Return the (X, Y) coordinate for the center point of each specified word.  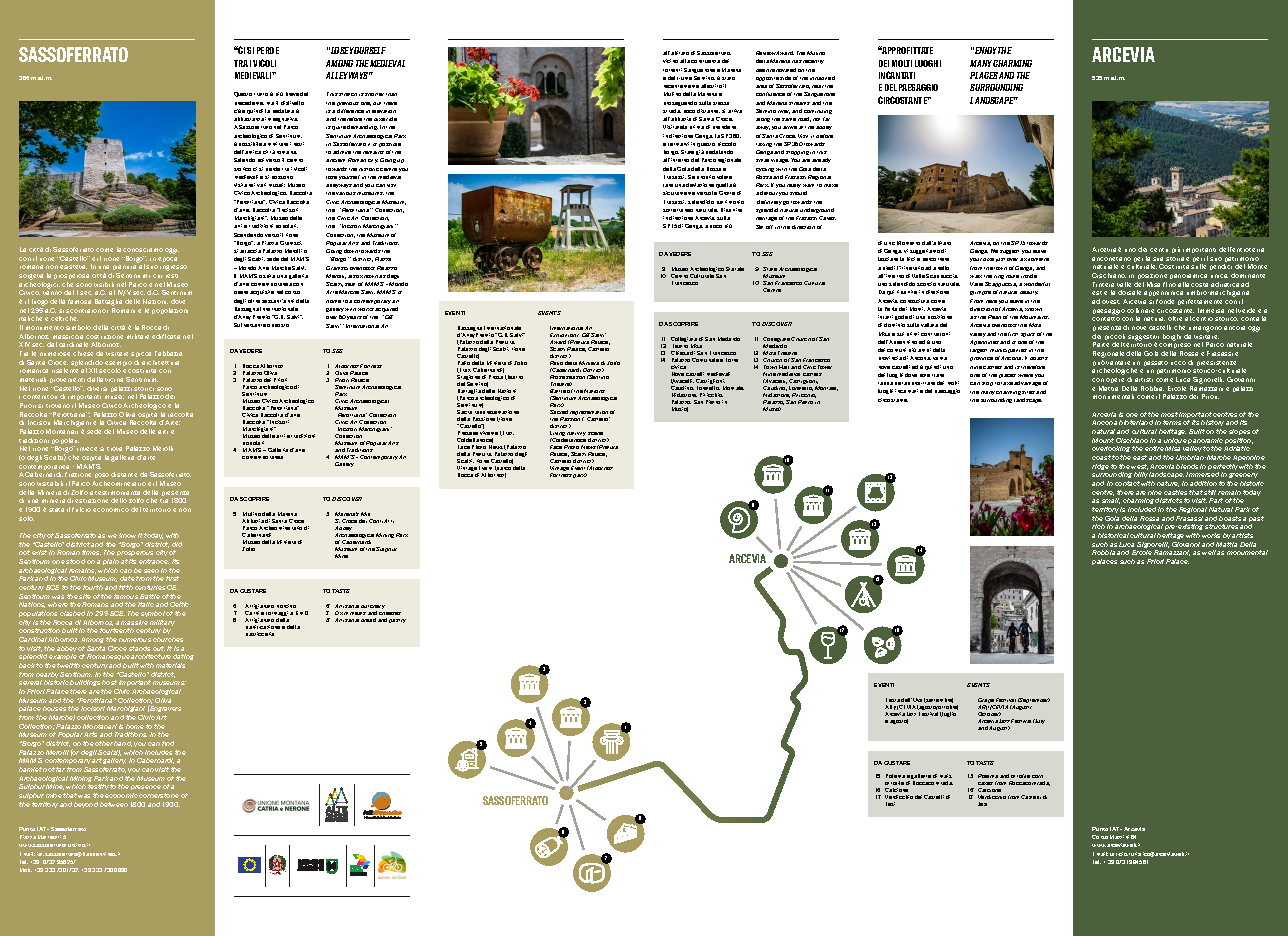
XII (93, 370)
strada (672, 111)
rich (1098, 526)
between (114, 804)
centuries (150, 587)
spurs (1028, 335)
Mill (365, 514)
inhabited (822, 78)
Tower (825, 367)
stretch (348, 94)
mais (946, 776)
